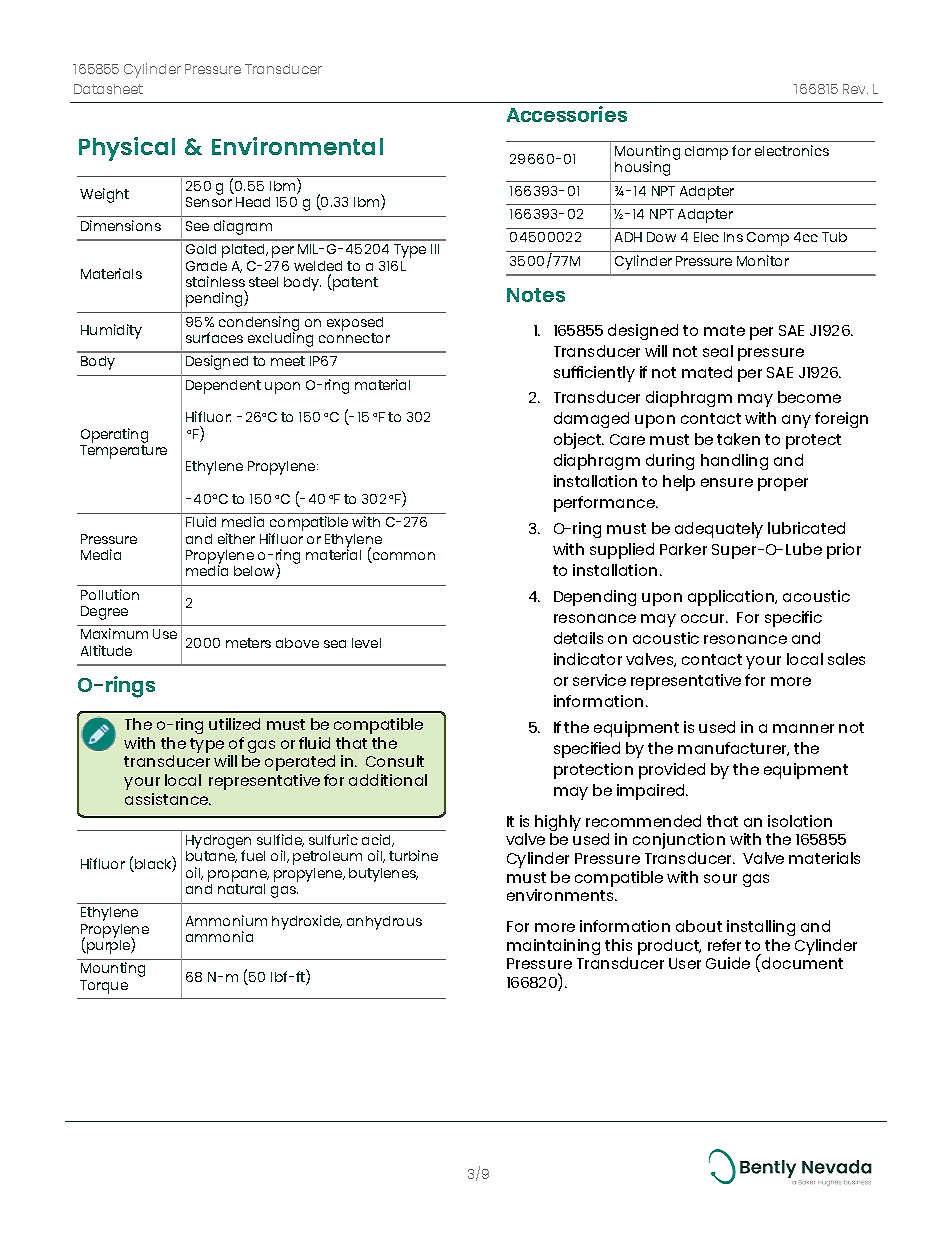  What do you see at coordinates (567, 114) in the page?
I see `Accessories` at bounding box center [567, 114].
